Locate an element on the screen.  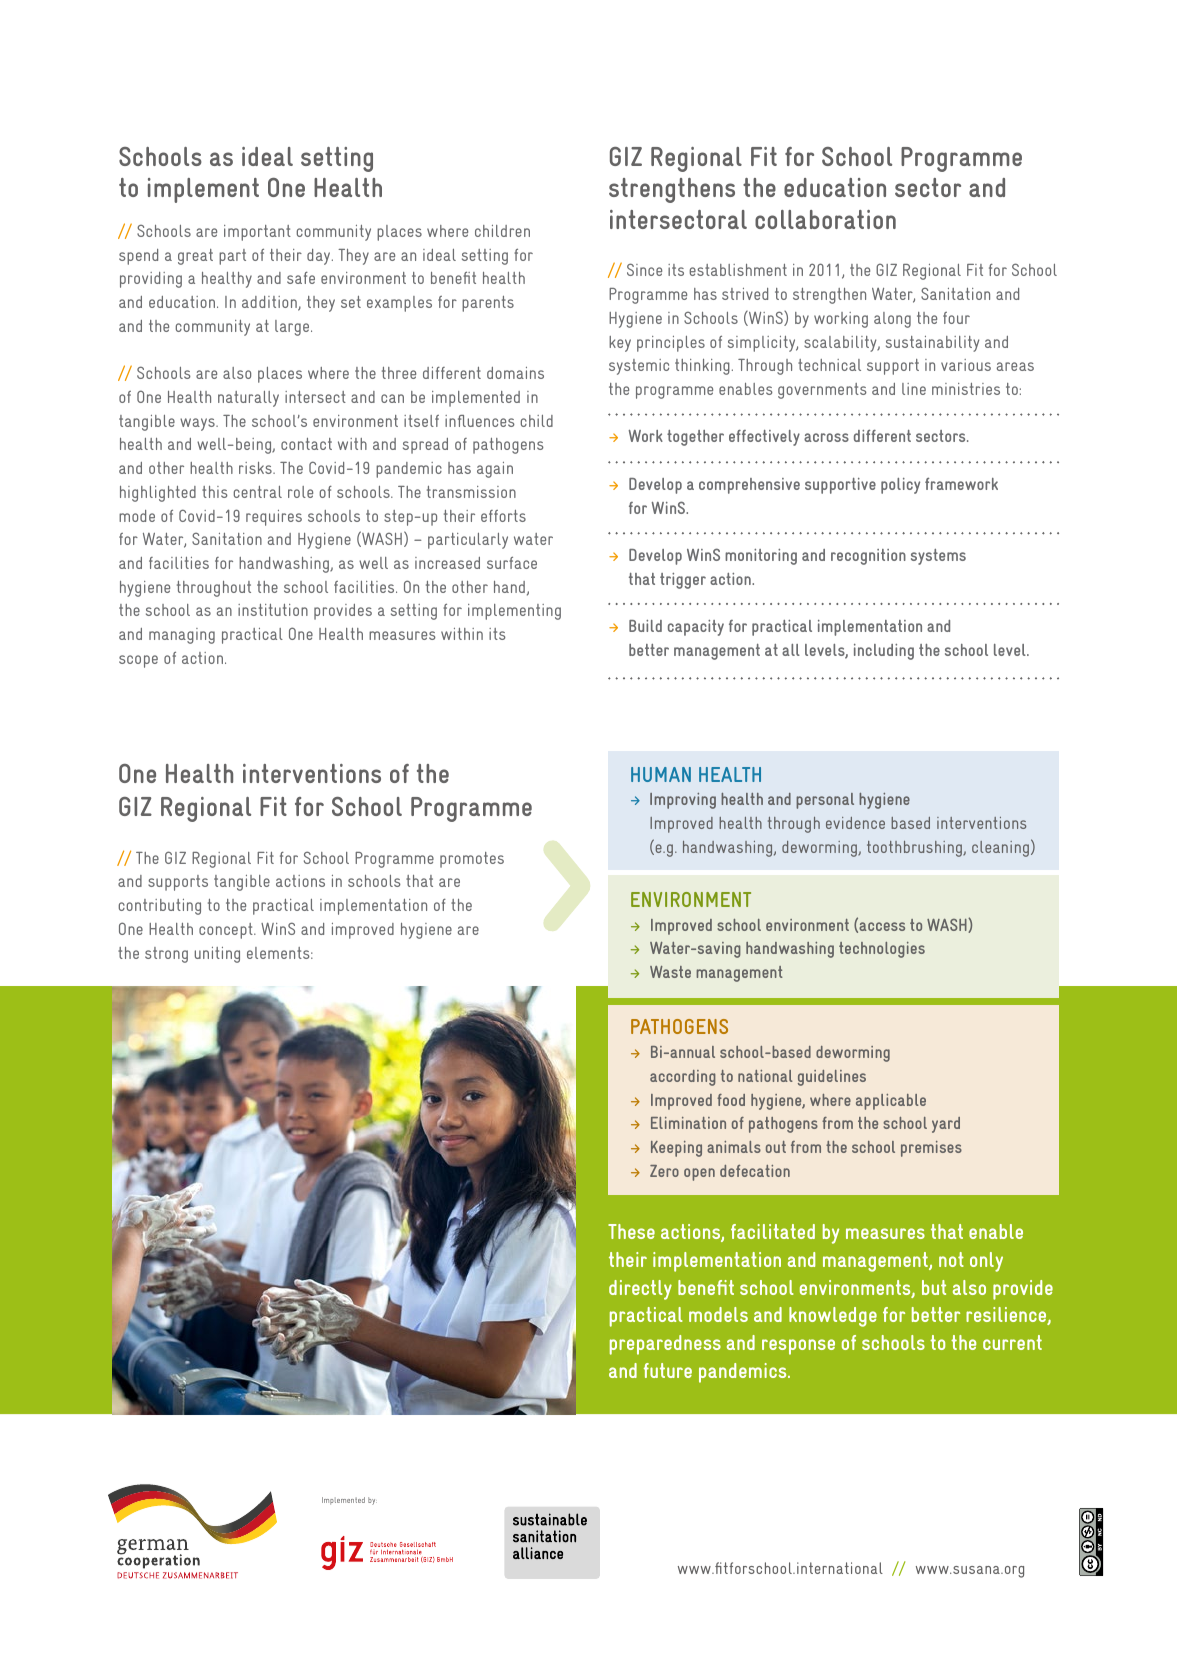
collaboration is located at coordinates (825, 219).
